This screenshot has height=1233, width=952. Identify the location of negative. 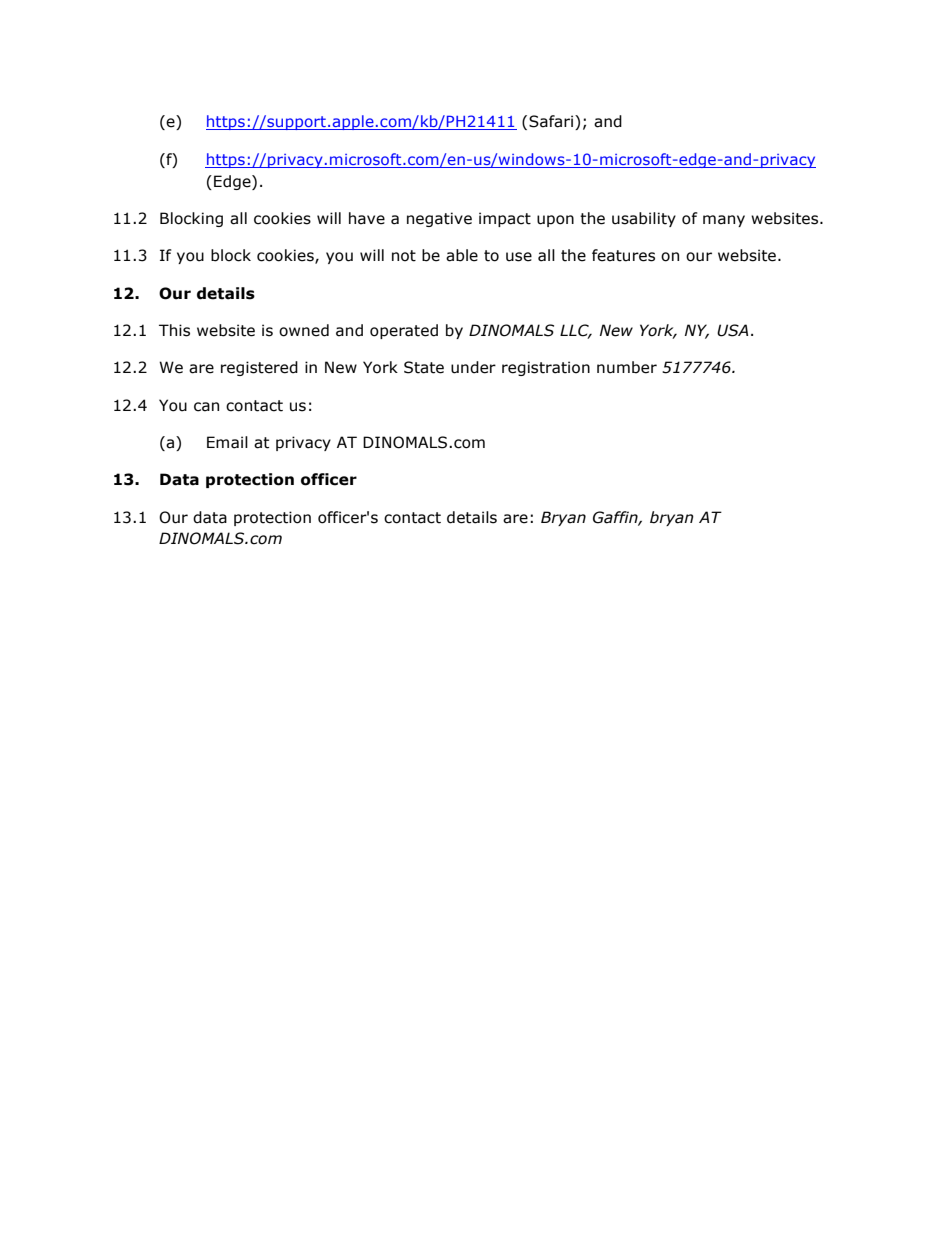
(439, 219).
